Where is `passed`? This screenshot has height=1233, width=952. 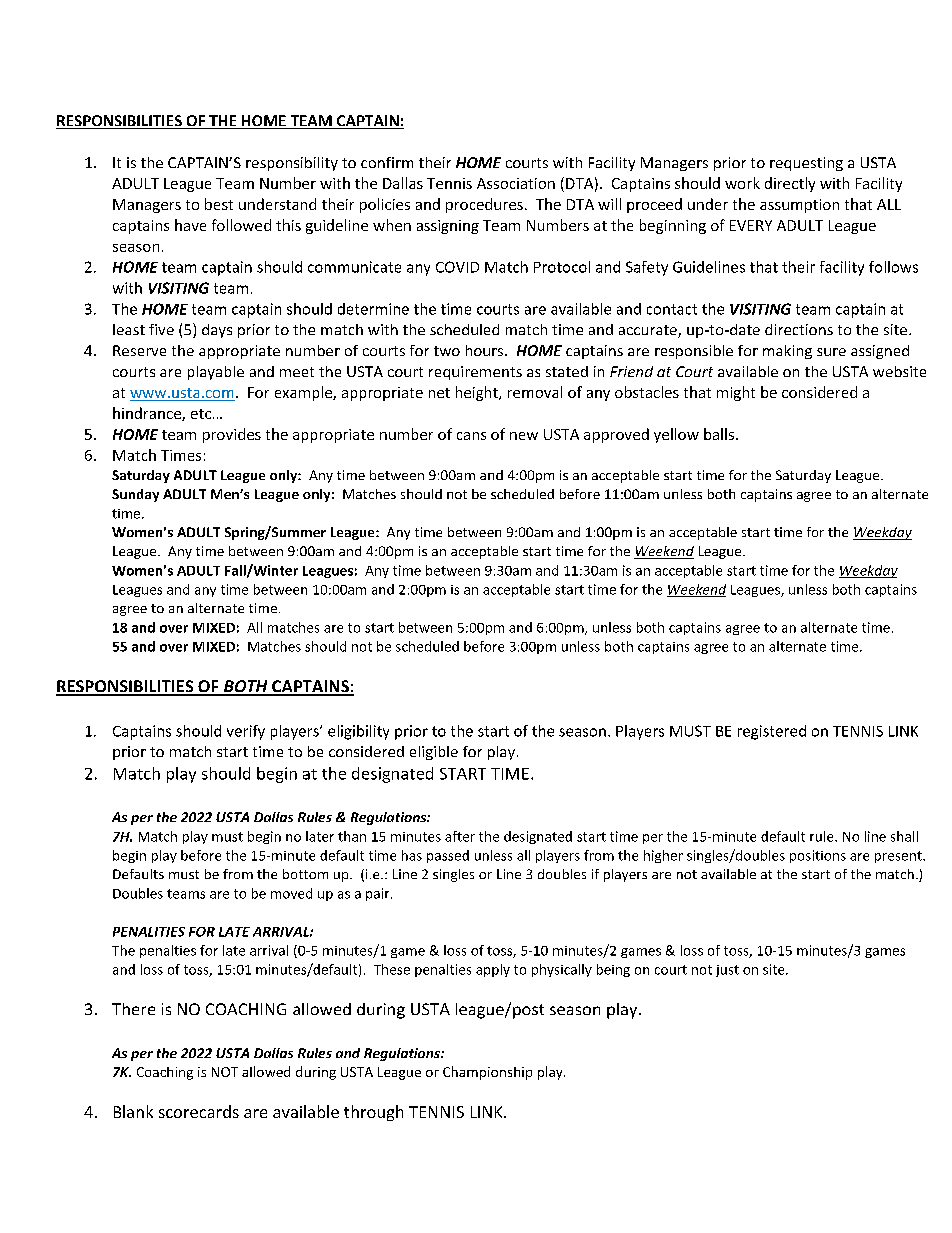
passed is located at coordinates (448, 856).
